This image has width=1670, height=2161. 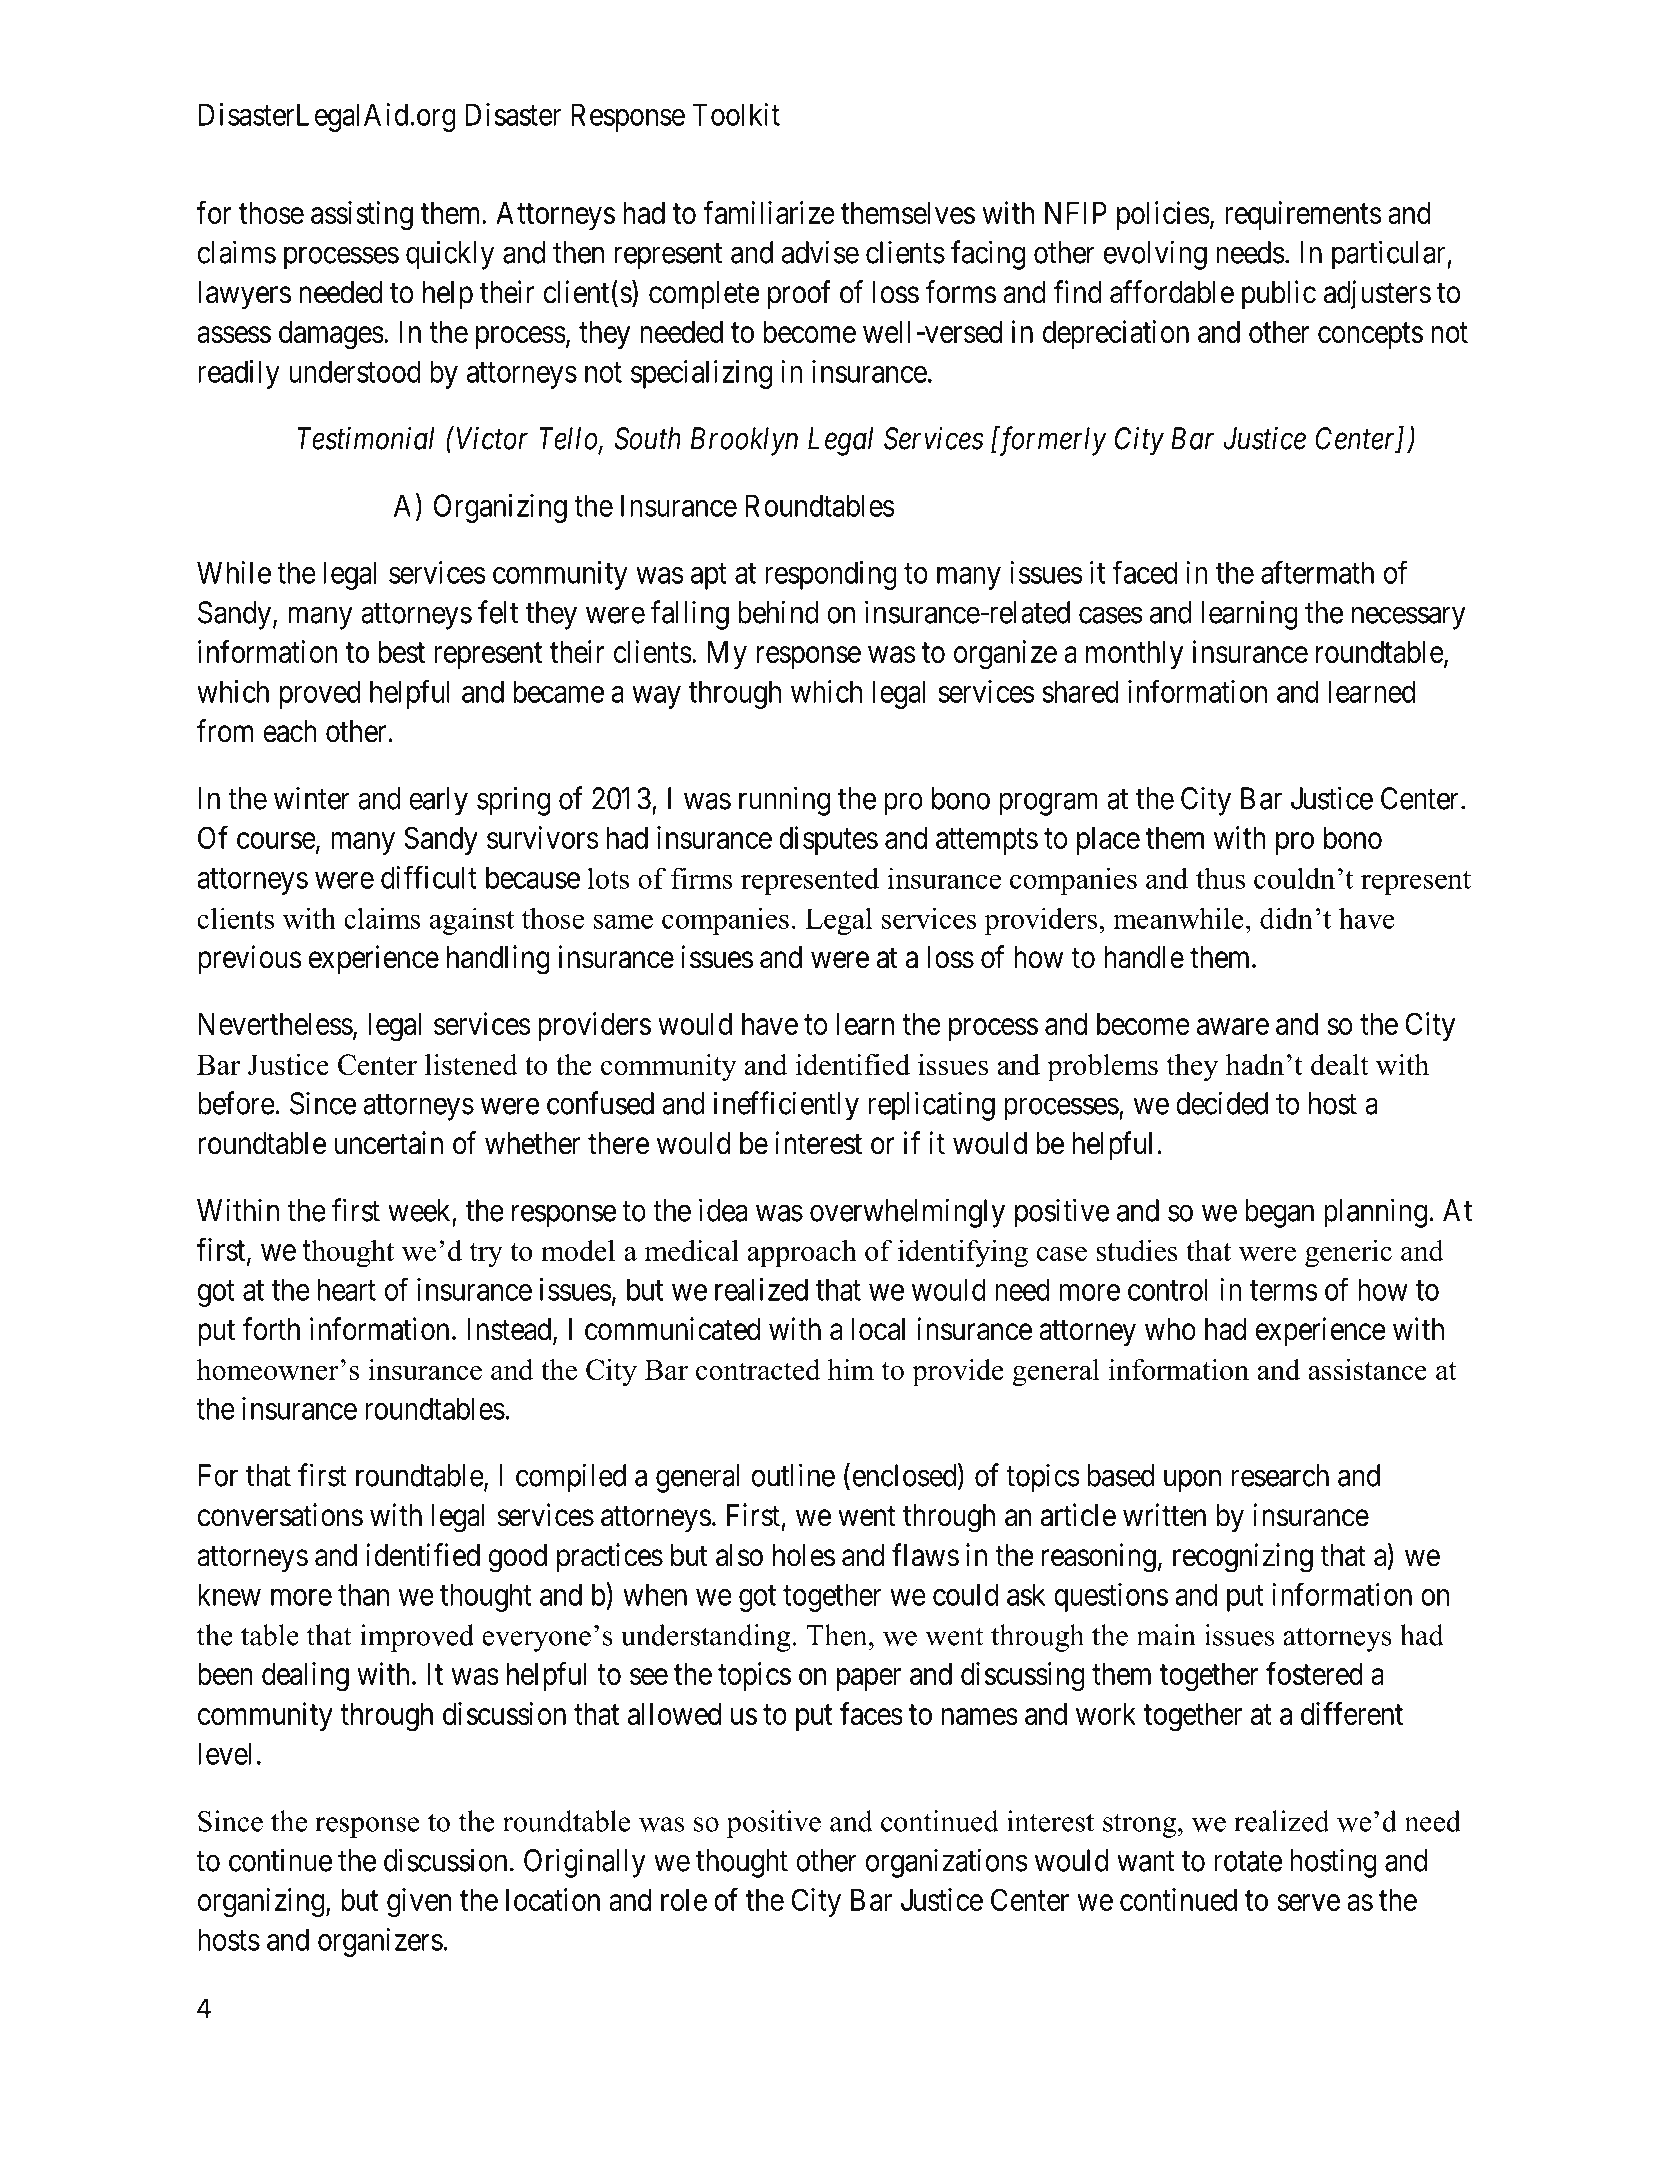 What do you see at coordinates (419, 1902) in the image?
I see `given` at bounding box center [419, 1902].
